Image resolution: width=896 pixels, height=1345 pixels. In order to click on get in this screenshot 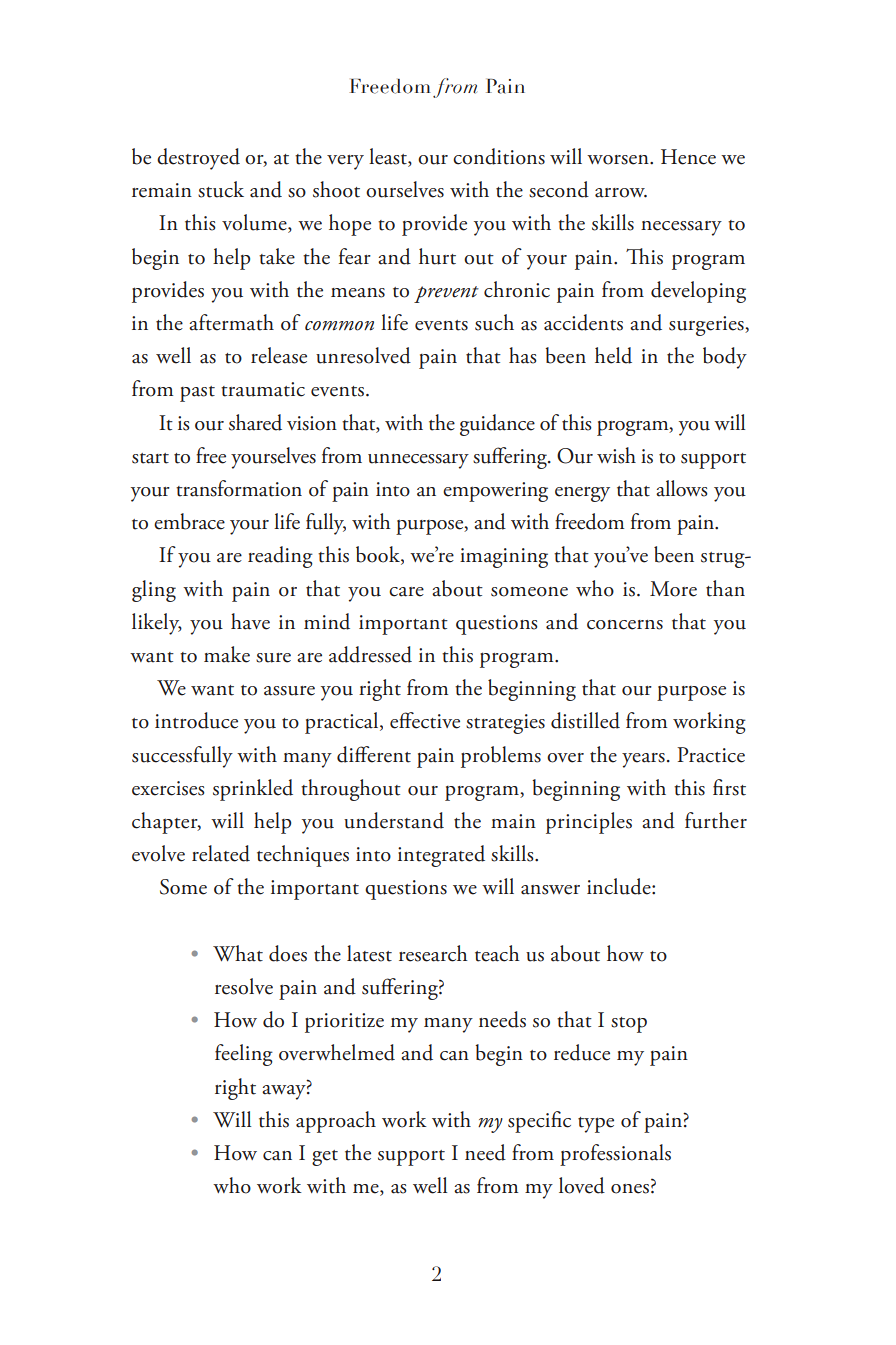, I will do `click(325, 1158)`.
